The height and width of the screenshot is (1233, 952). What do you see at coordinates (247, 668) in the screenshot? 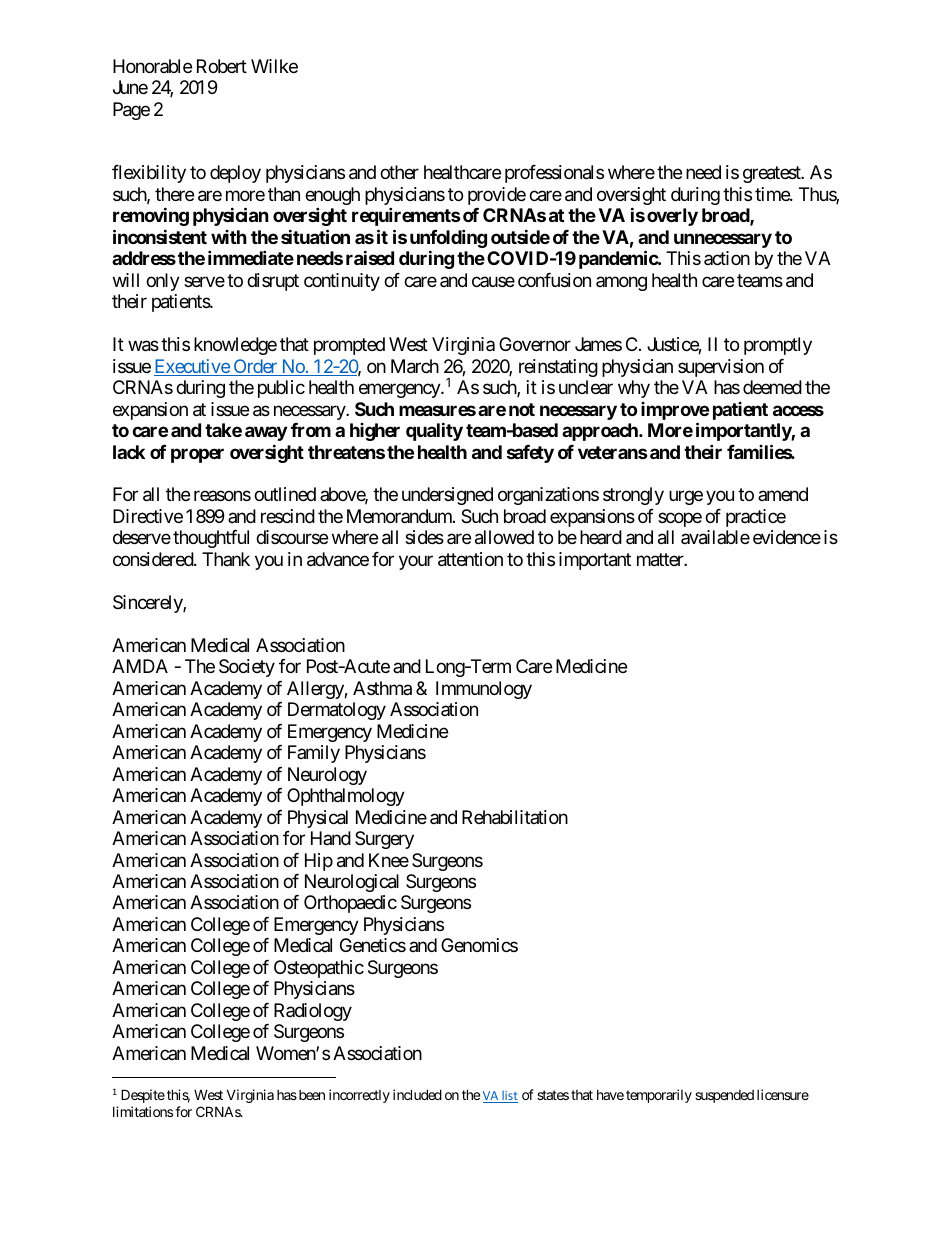
I see `Society` at bounding box center [247, 668].
